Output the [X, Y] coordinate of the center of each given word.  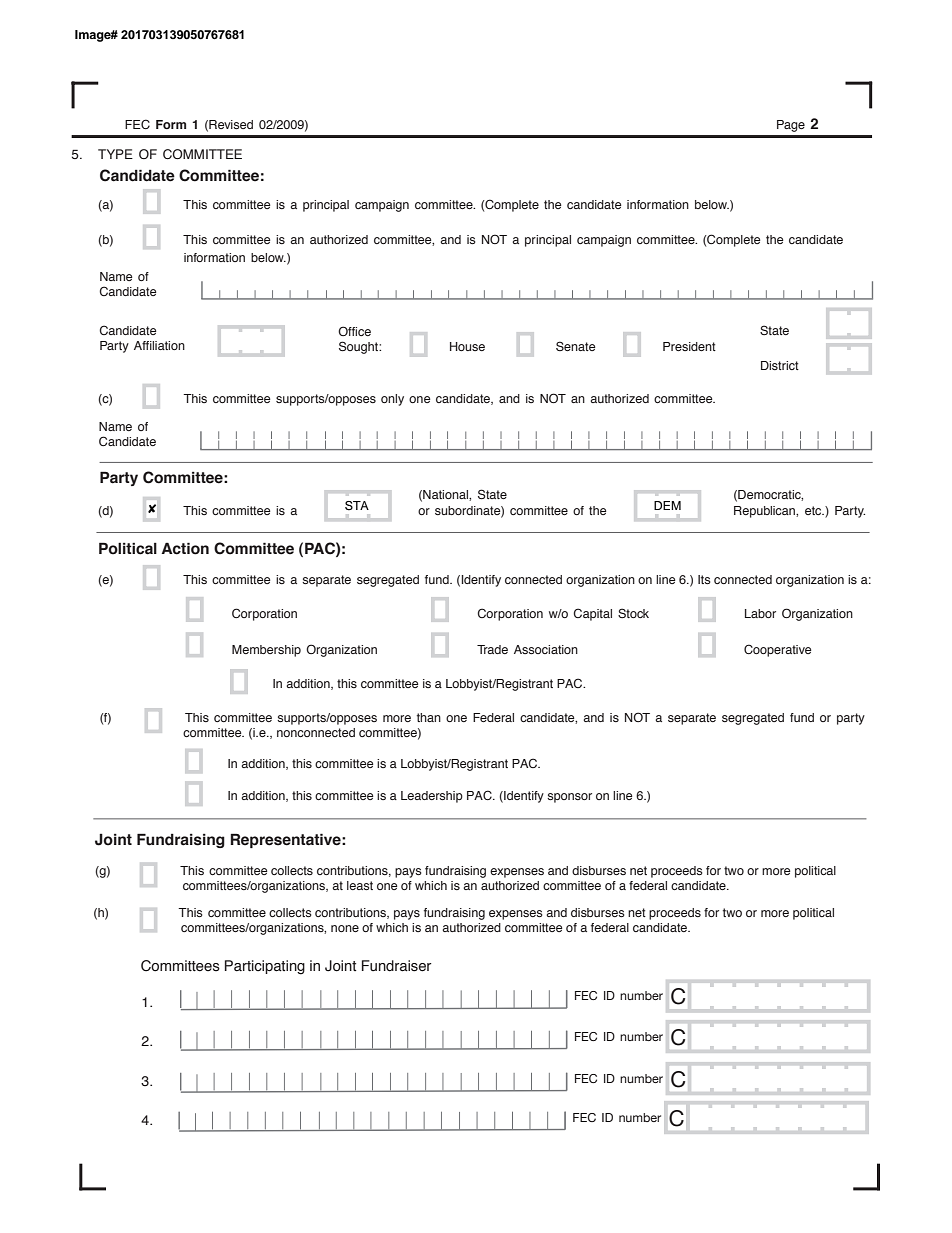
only [392, 400]
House [467, 346]
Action [185, 548]
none [345, 928]
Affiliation [159, 345]
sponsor [569, 798]
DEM [667, 505]
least [360, 885]
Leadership [432, 797]
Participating [265, 967]
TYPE [115, 154]
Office [354, 331]
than [429, 717]
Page [791, 126]
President [689, 346]
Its [704, 579]
